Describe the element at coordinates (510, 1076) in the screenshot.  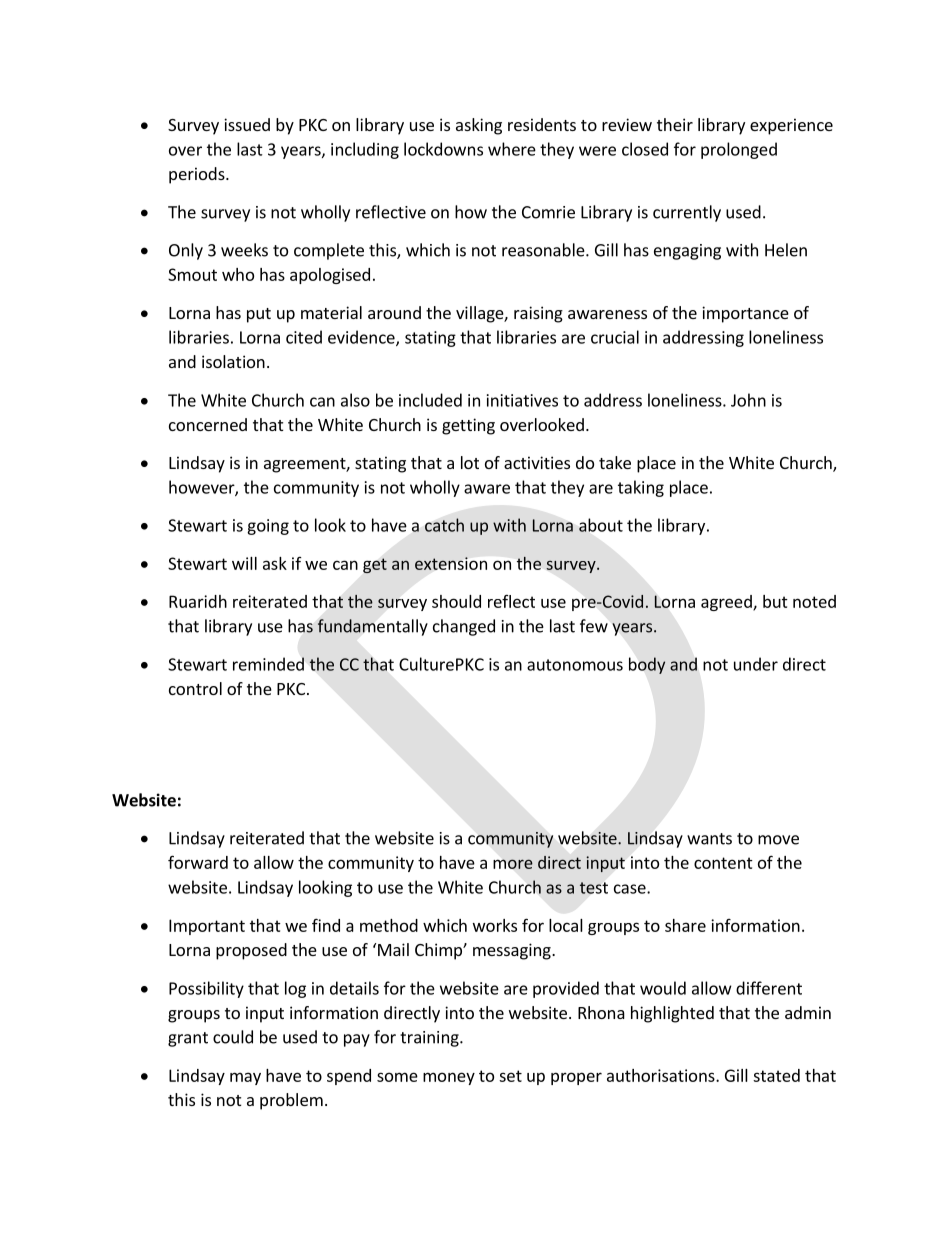
I see `set` at that location.
